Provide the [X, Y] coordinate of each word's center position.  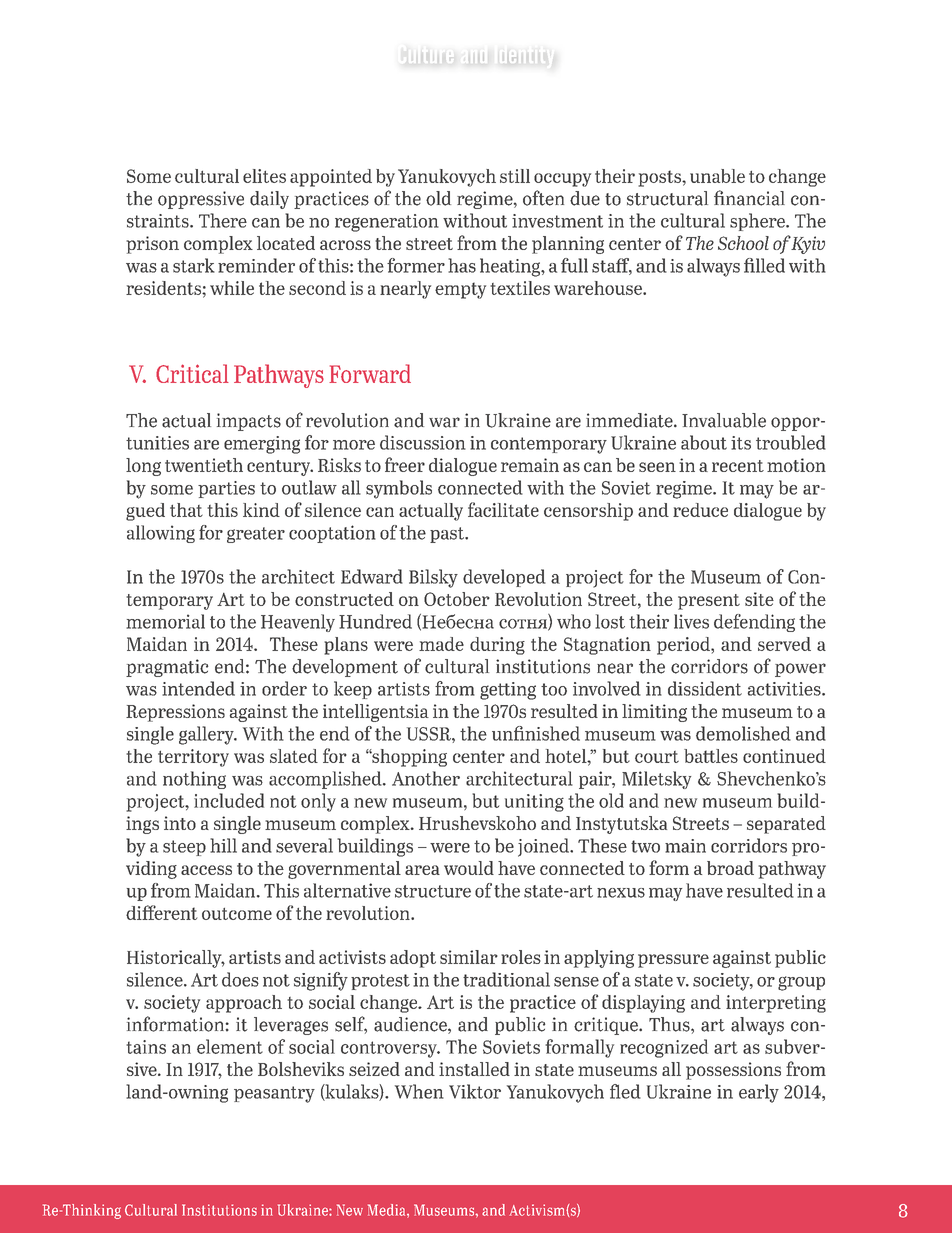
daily [269, 200]
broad [730, 868]
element [230, 1046]
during [497, 646]
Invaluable [724, 420]
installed [474, 1069]
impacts [249, 422]
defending [754, 623]
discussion [423, 442]
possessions [733, 1071]
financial [749, 198]
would [469, 868]
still [515, 176]
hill [223, 845]
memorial [165, 621]
